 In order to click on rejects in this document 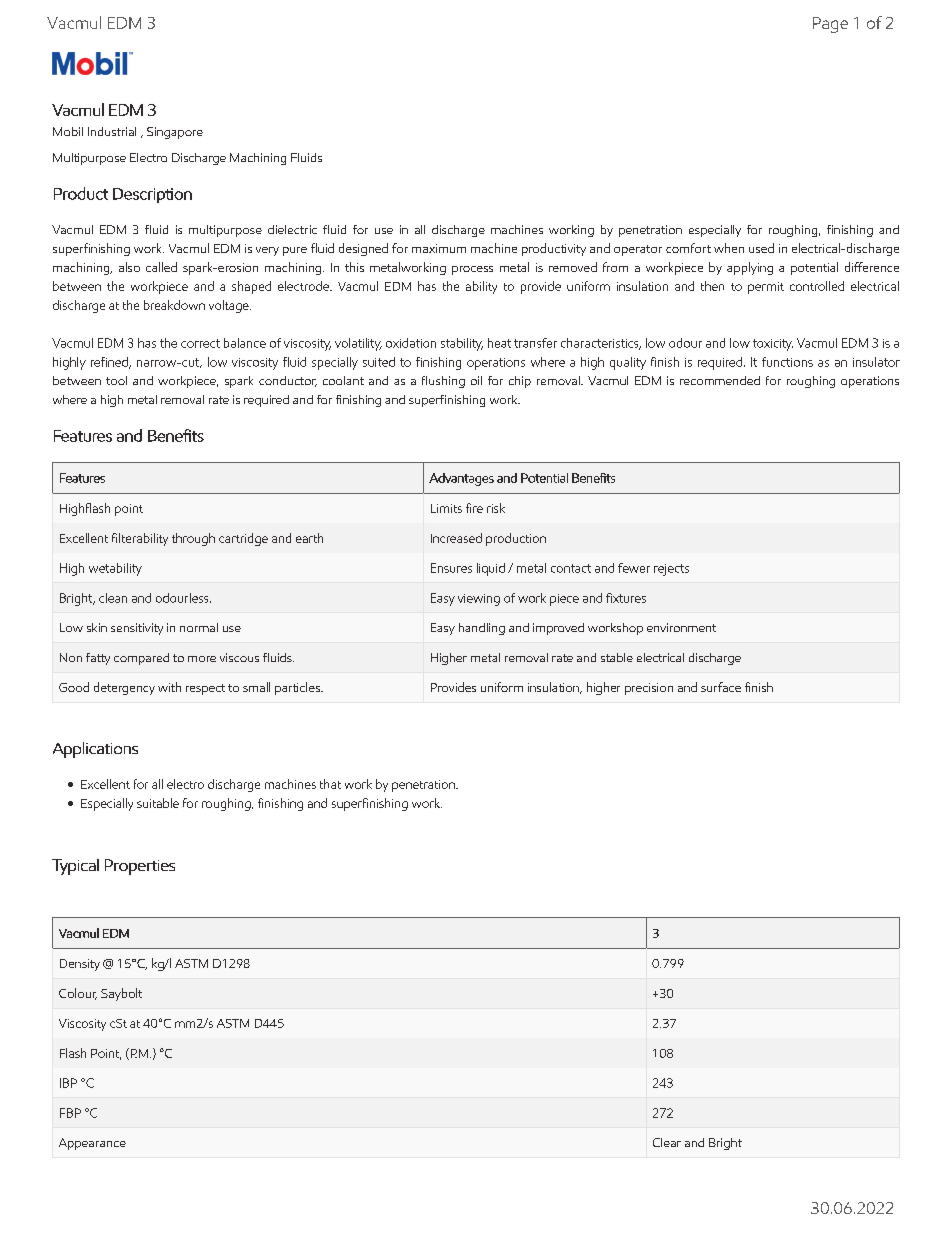, I will do `click(671, 570)`.
